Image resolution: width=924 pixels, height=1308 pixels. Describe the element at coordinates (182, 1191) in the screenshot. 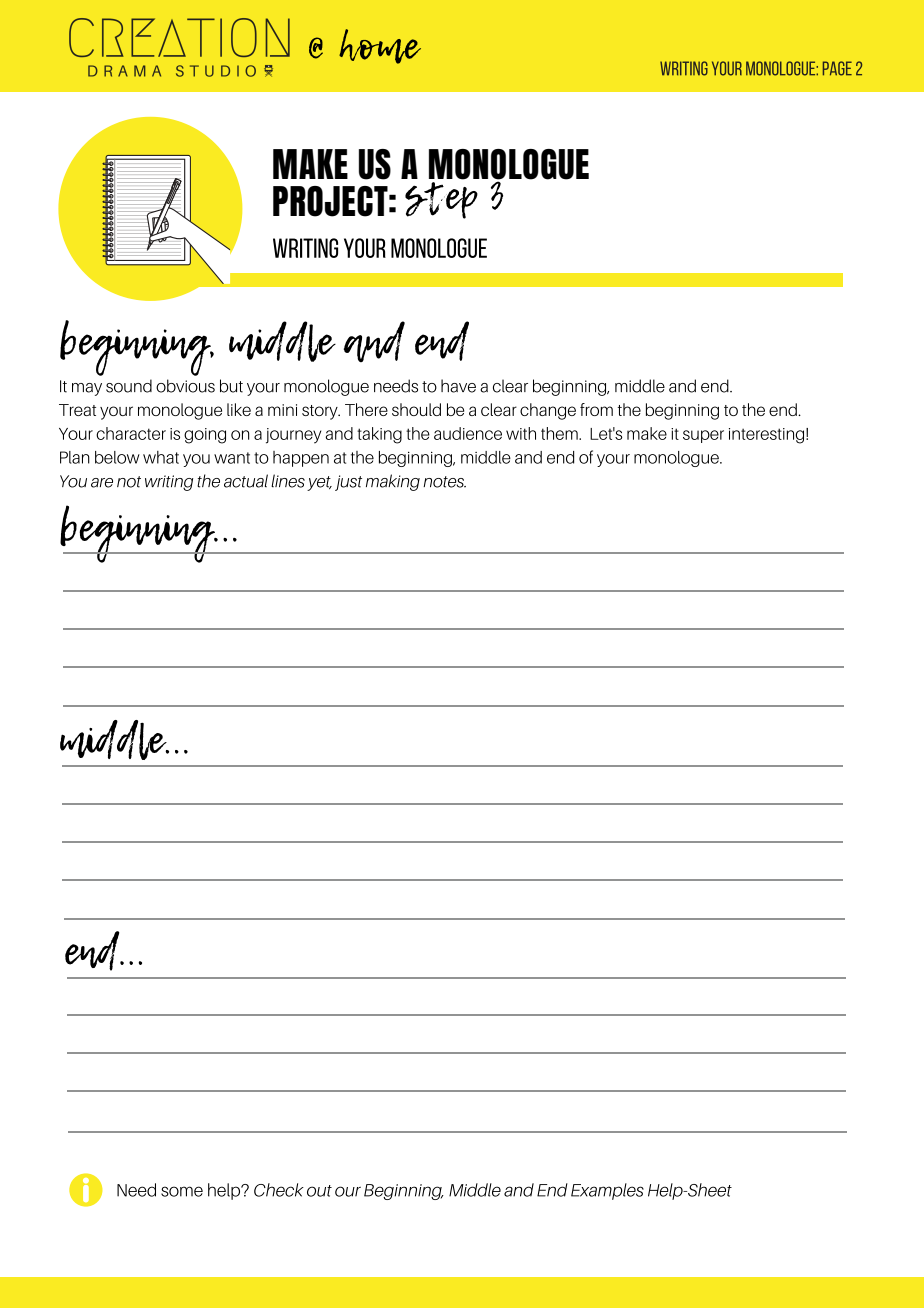

I see `some` at that location.
